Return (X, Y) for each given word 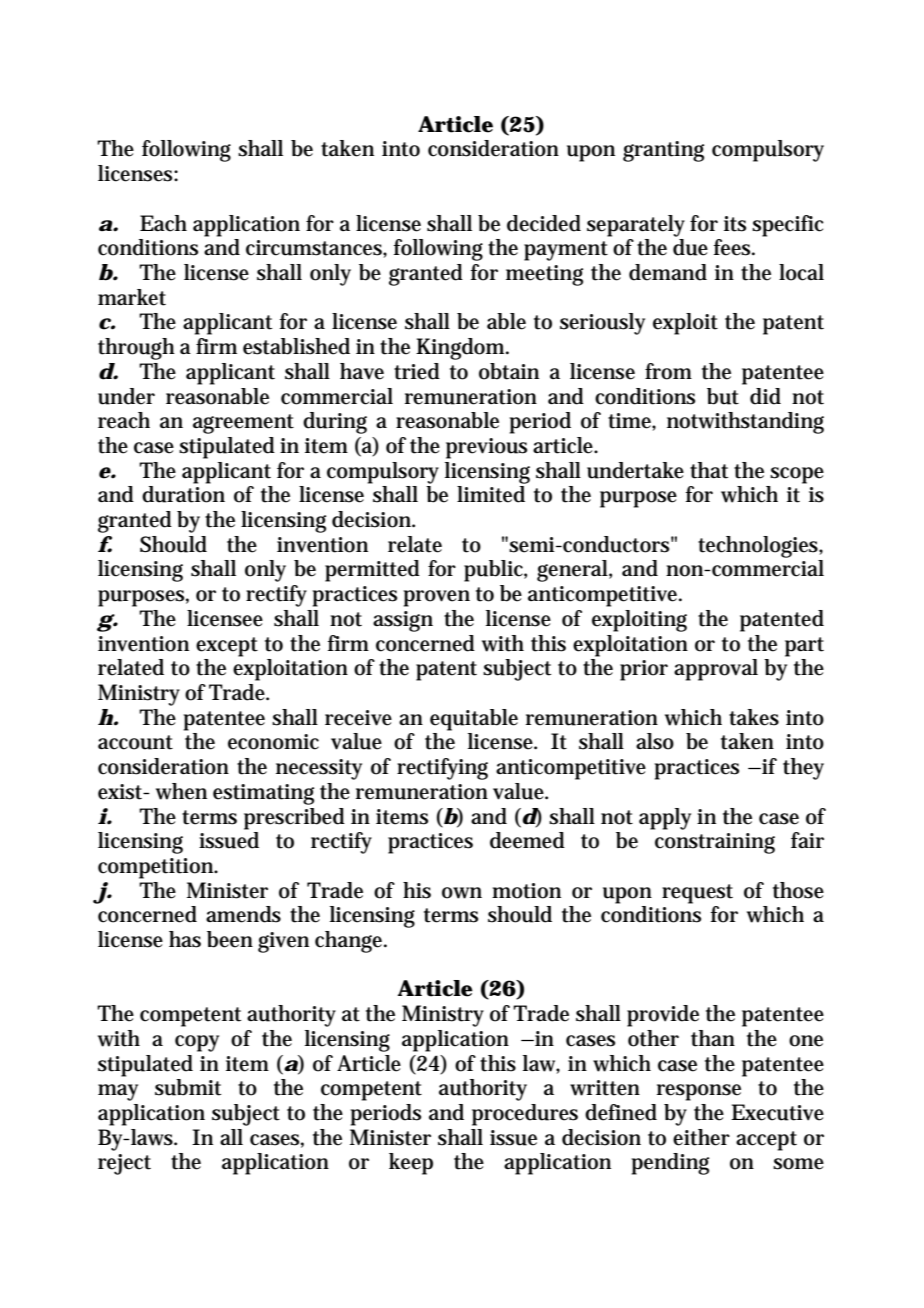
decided (544, 223)
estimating (263, 794)
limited (491, 494)
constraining (715, 843)
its (735, 224)
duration (183, 494)
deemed (527, 840)
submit (188, 1087)
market (132, 297)
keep (411, 1164)
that (709, 470)
